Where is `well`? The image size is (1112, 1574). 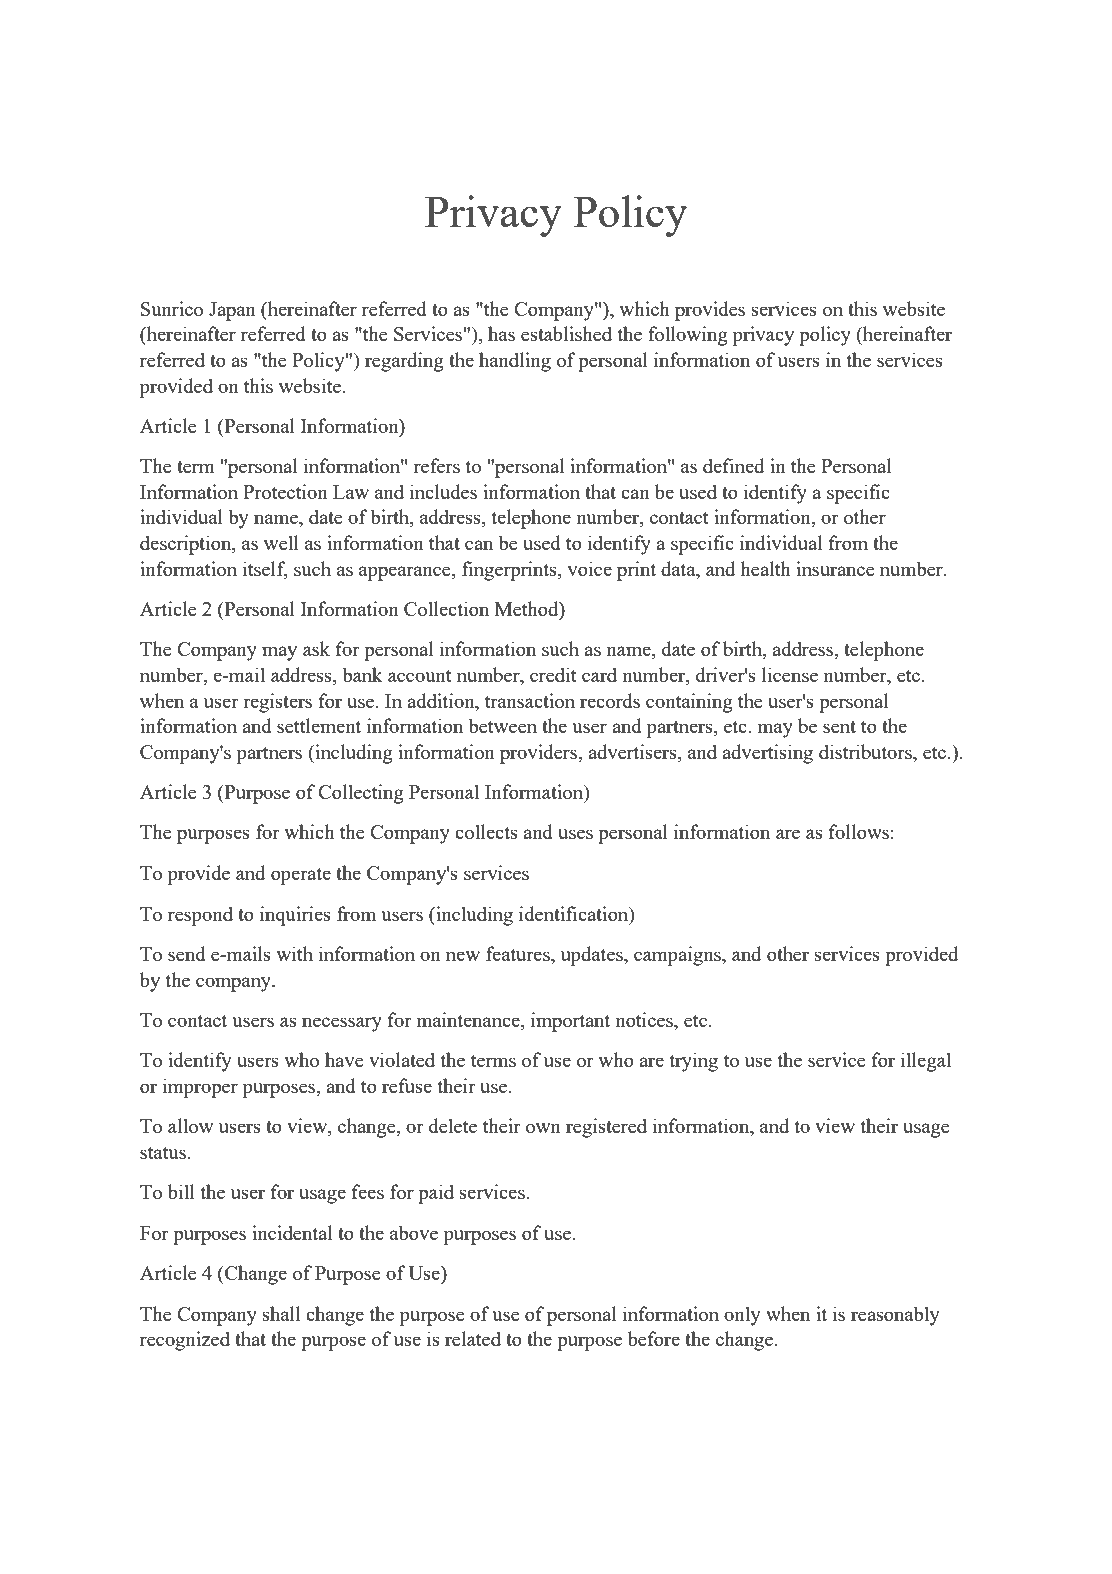
well is located at coordinates (281, 542).
